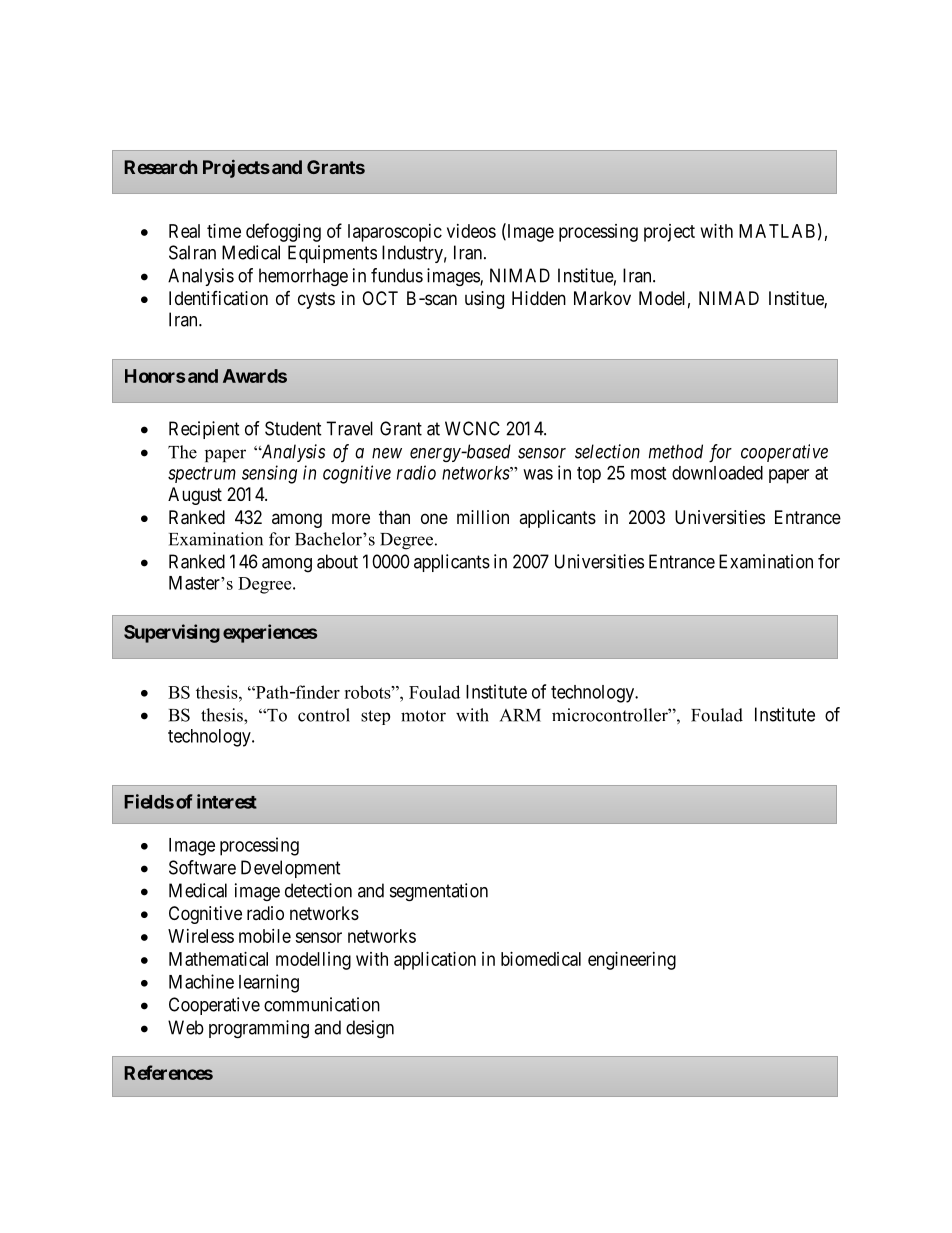 This page has width=952, height=1233. What do you see at coordinates (337, 561) in the page?
I see `about` at bounding box center [337, 561].
